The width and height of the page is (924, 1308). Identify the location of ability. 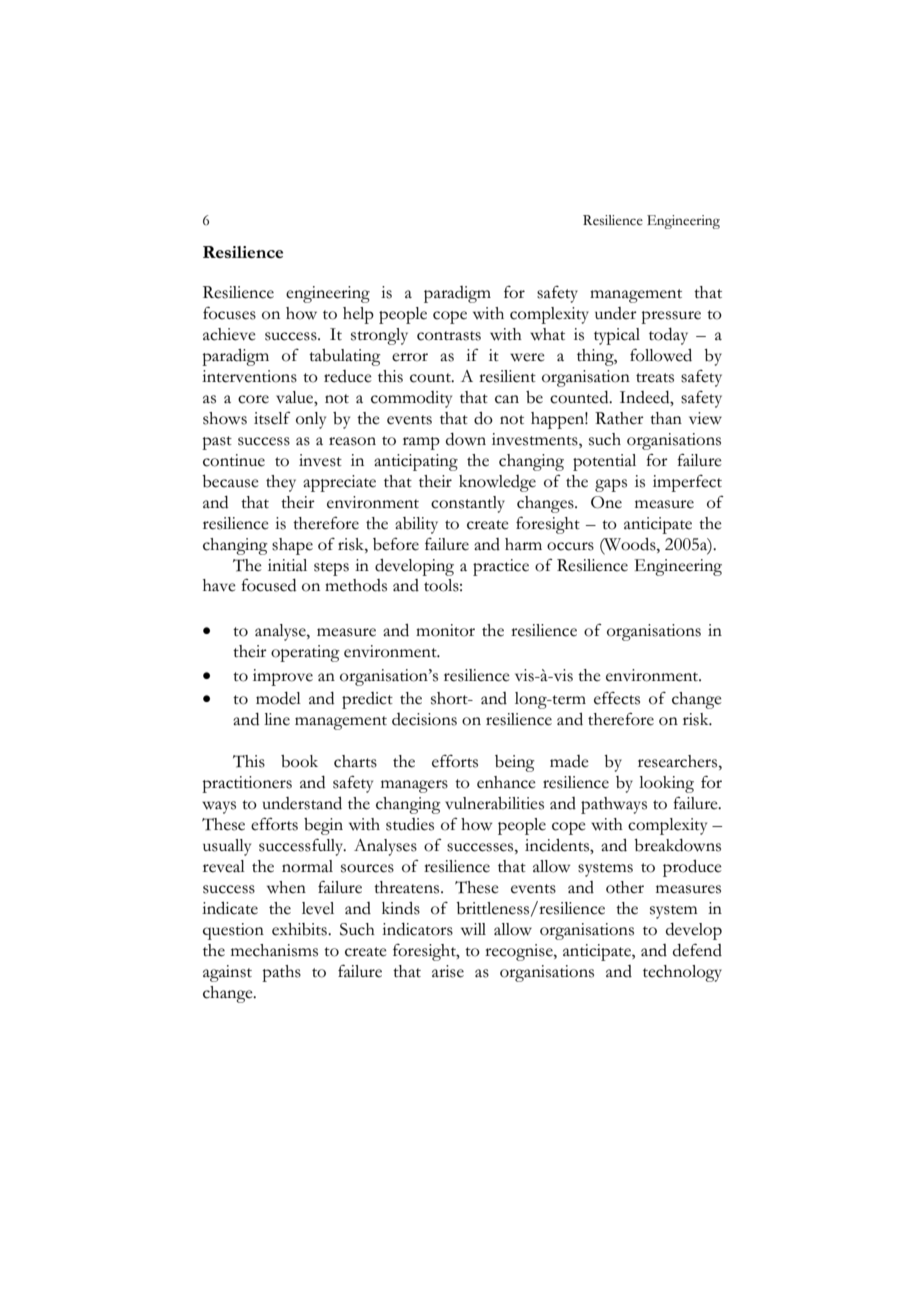
(416, 525).
